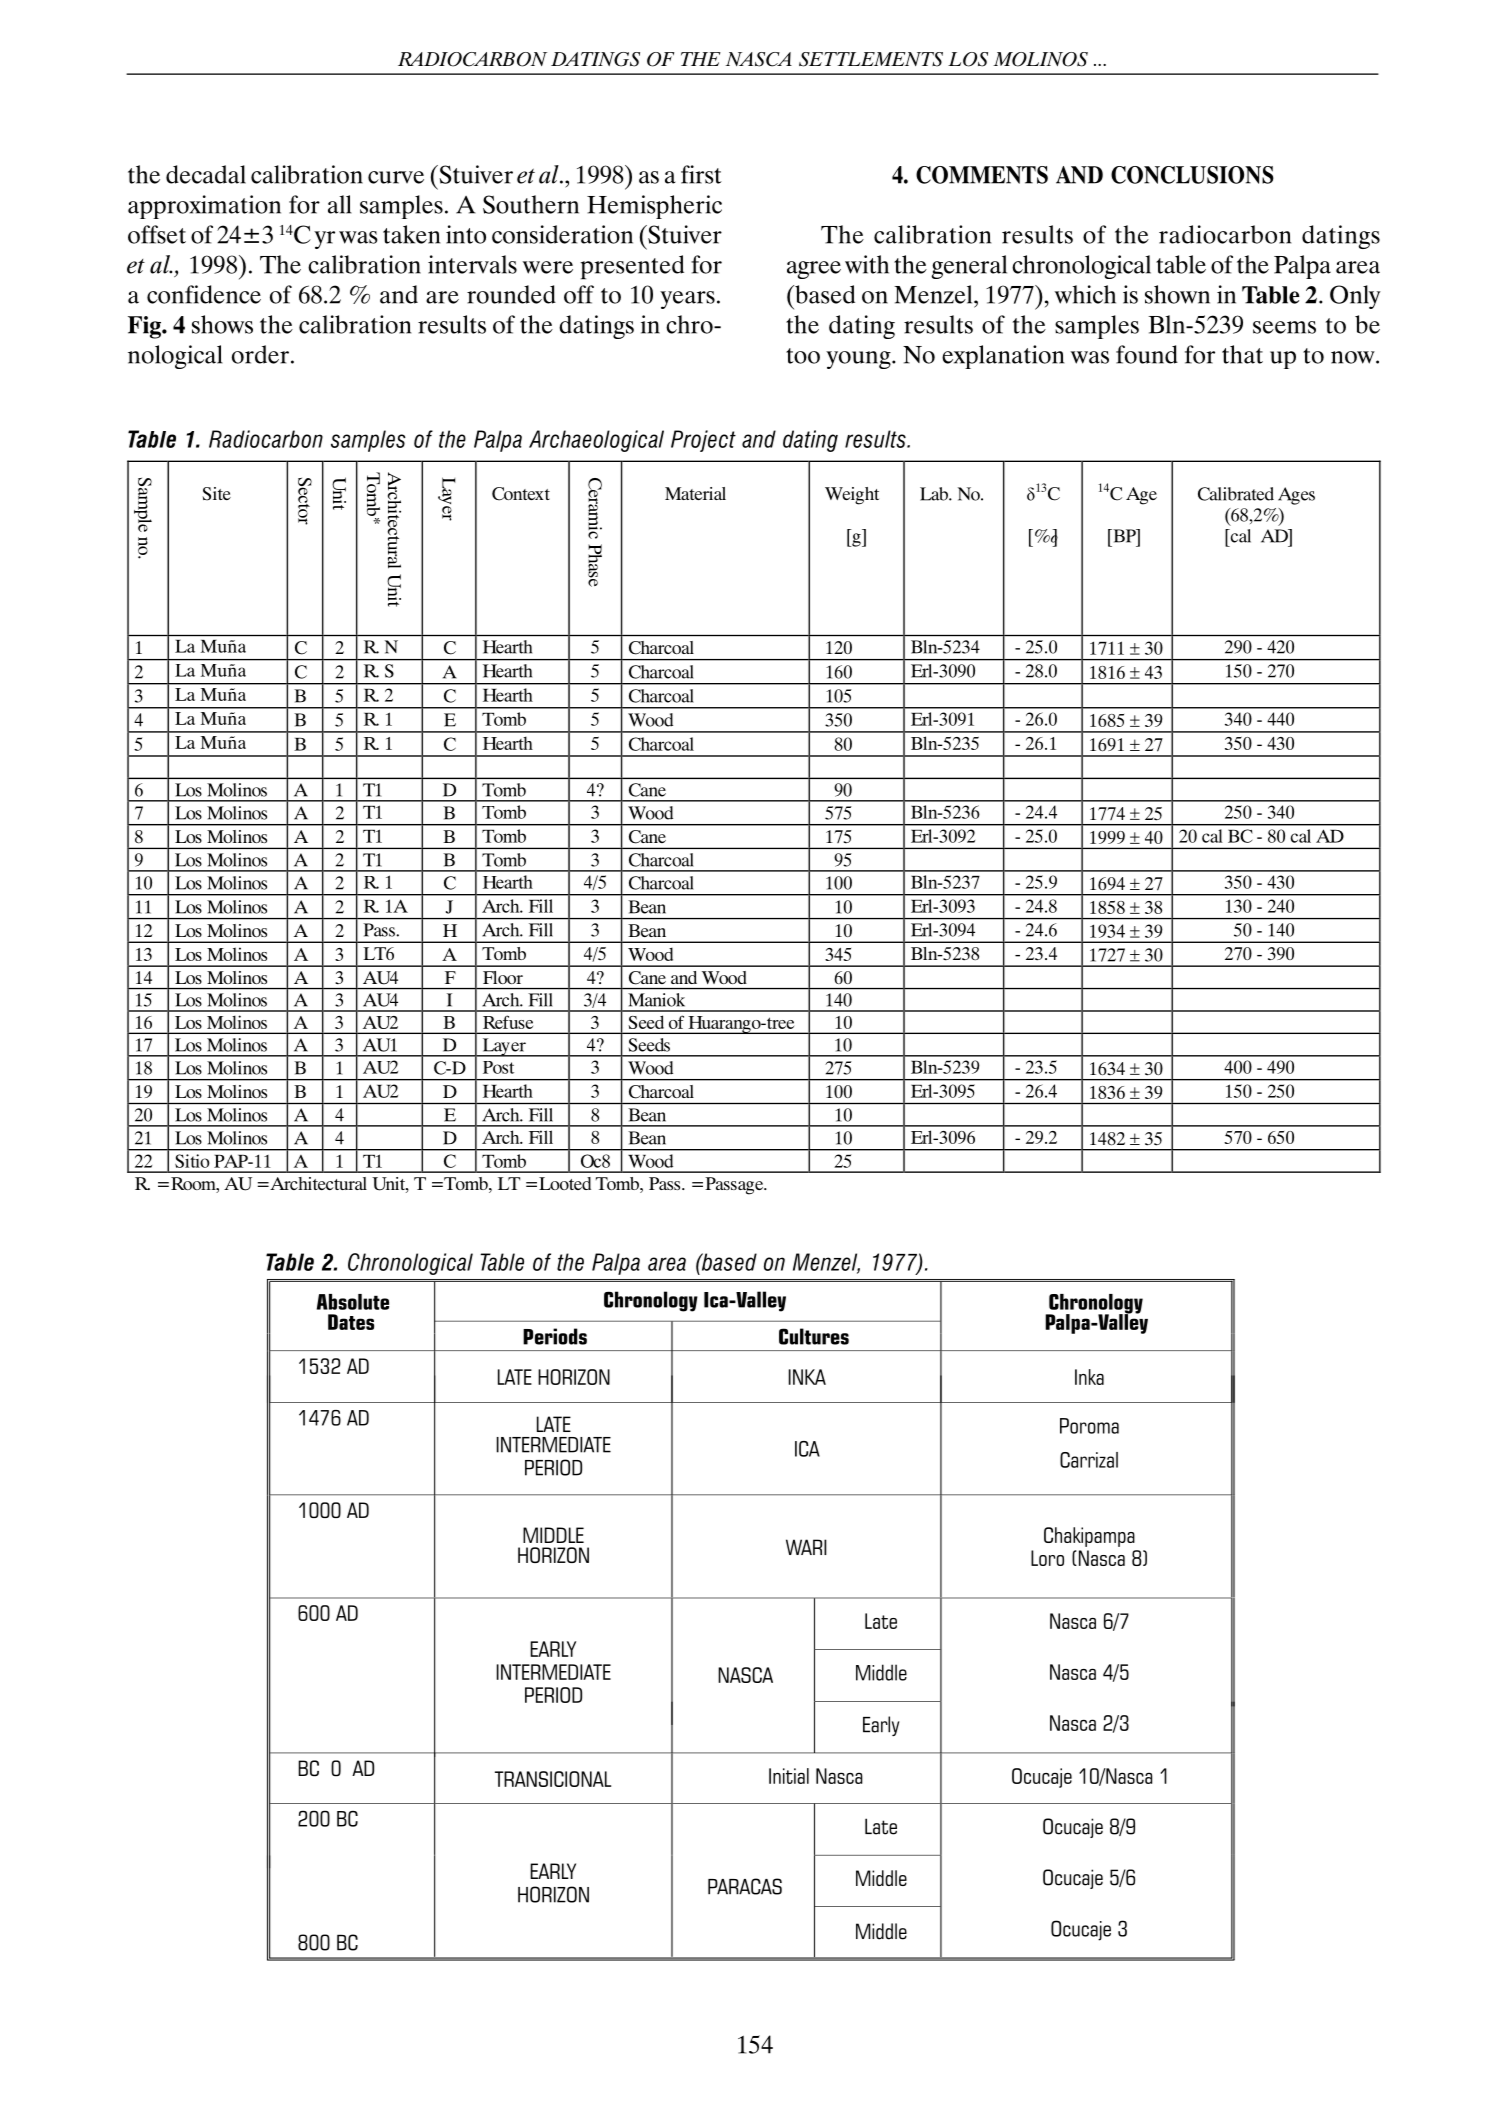 This screenshot has width=1486, height=2104. Describe the element at coordinates (758, 59) in the screenshot. I see `NASCA` at that location.
